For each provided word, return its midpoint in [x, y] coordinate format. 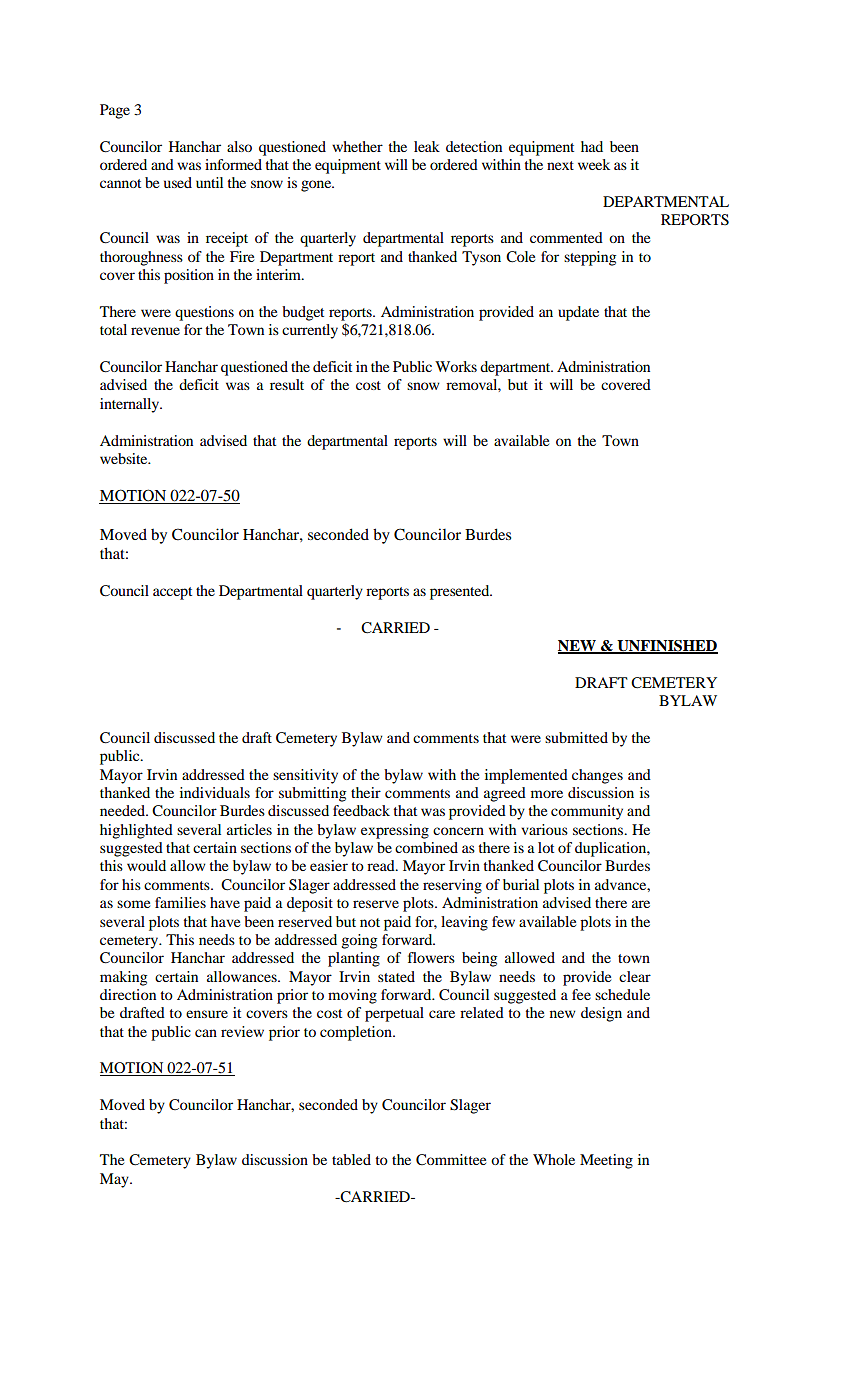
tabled [351, 1159]
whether [357, 146]
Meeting [606, 1161]
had [592, 146]
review [242, 1031]
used [178, 182]
